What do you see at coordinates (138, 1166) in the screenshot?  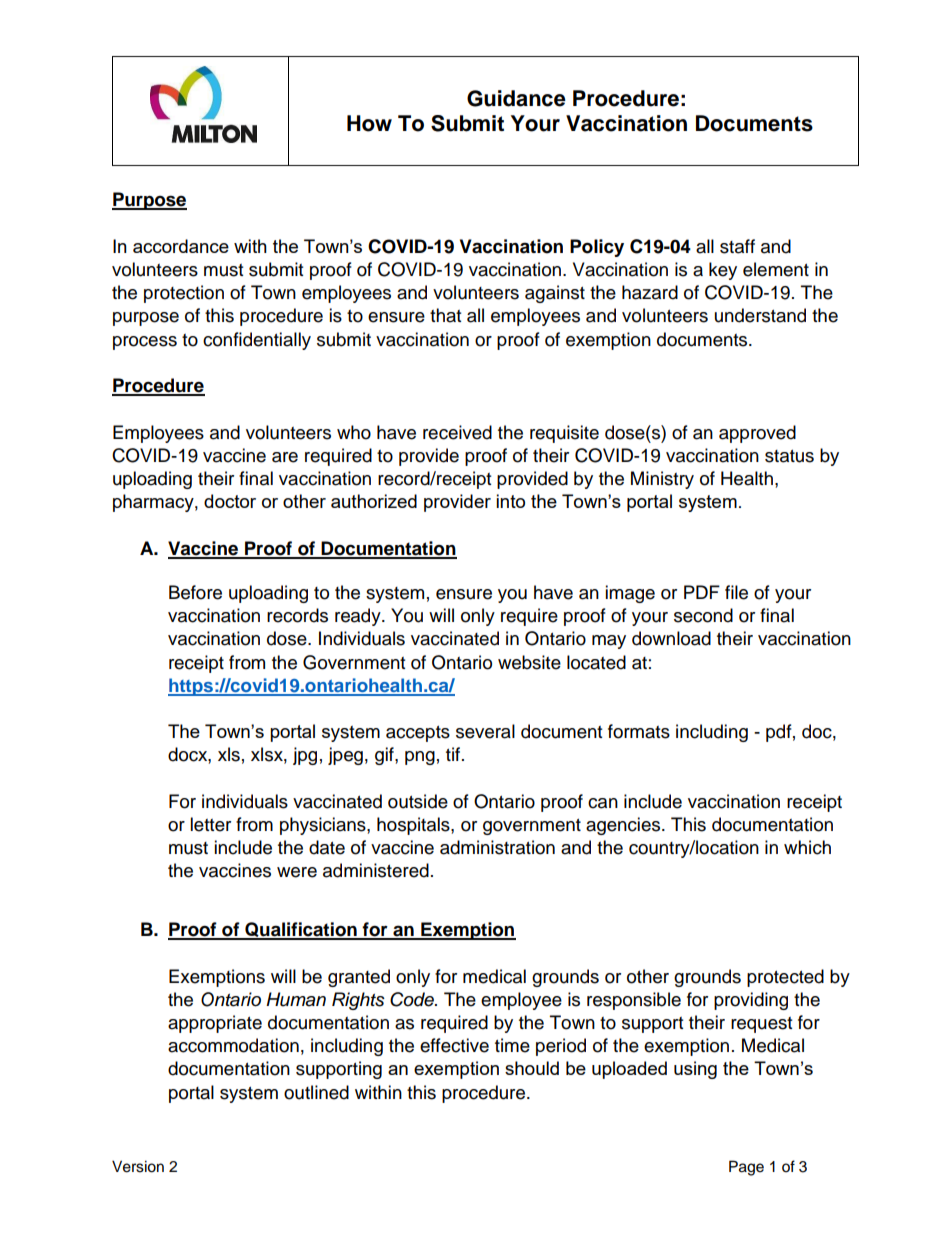 I see `Version` at bounding box center [138, 1166].
